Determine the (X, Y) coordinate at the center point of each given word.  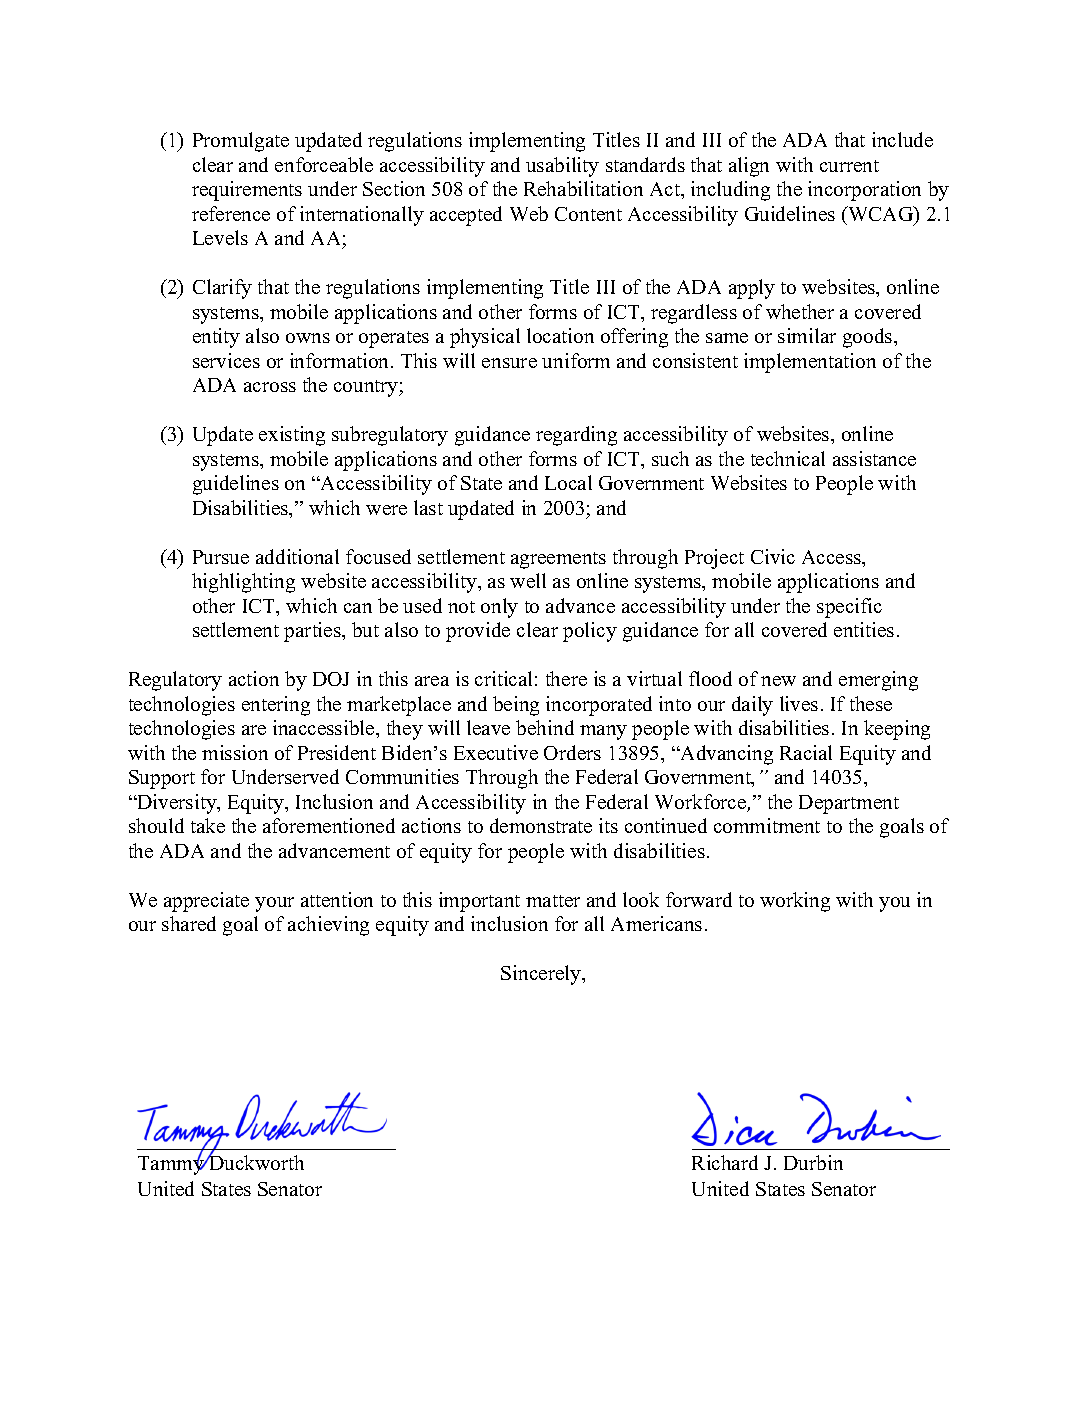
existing (292, 436)
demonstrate (541, 825)
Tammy (172, 1164)
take (208, 825)
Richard (725, 1162)
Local (568, 482)
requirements (247, 191)
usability (562, 167)
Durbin (813, 1162)
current (849, 166)
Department (849, 804)
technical (788, 458)
